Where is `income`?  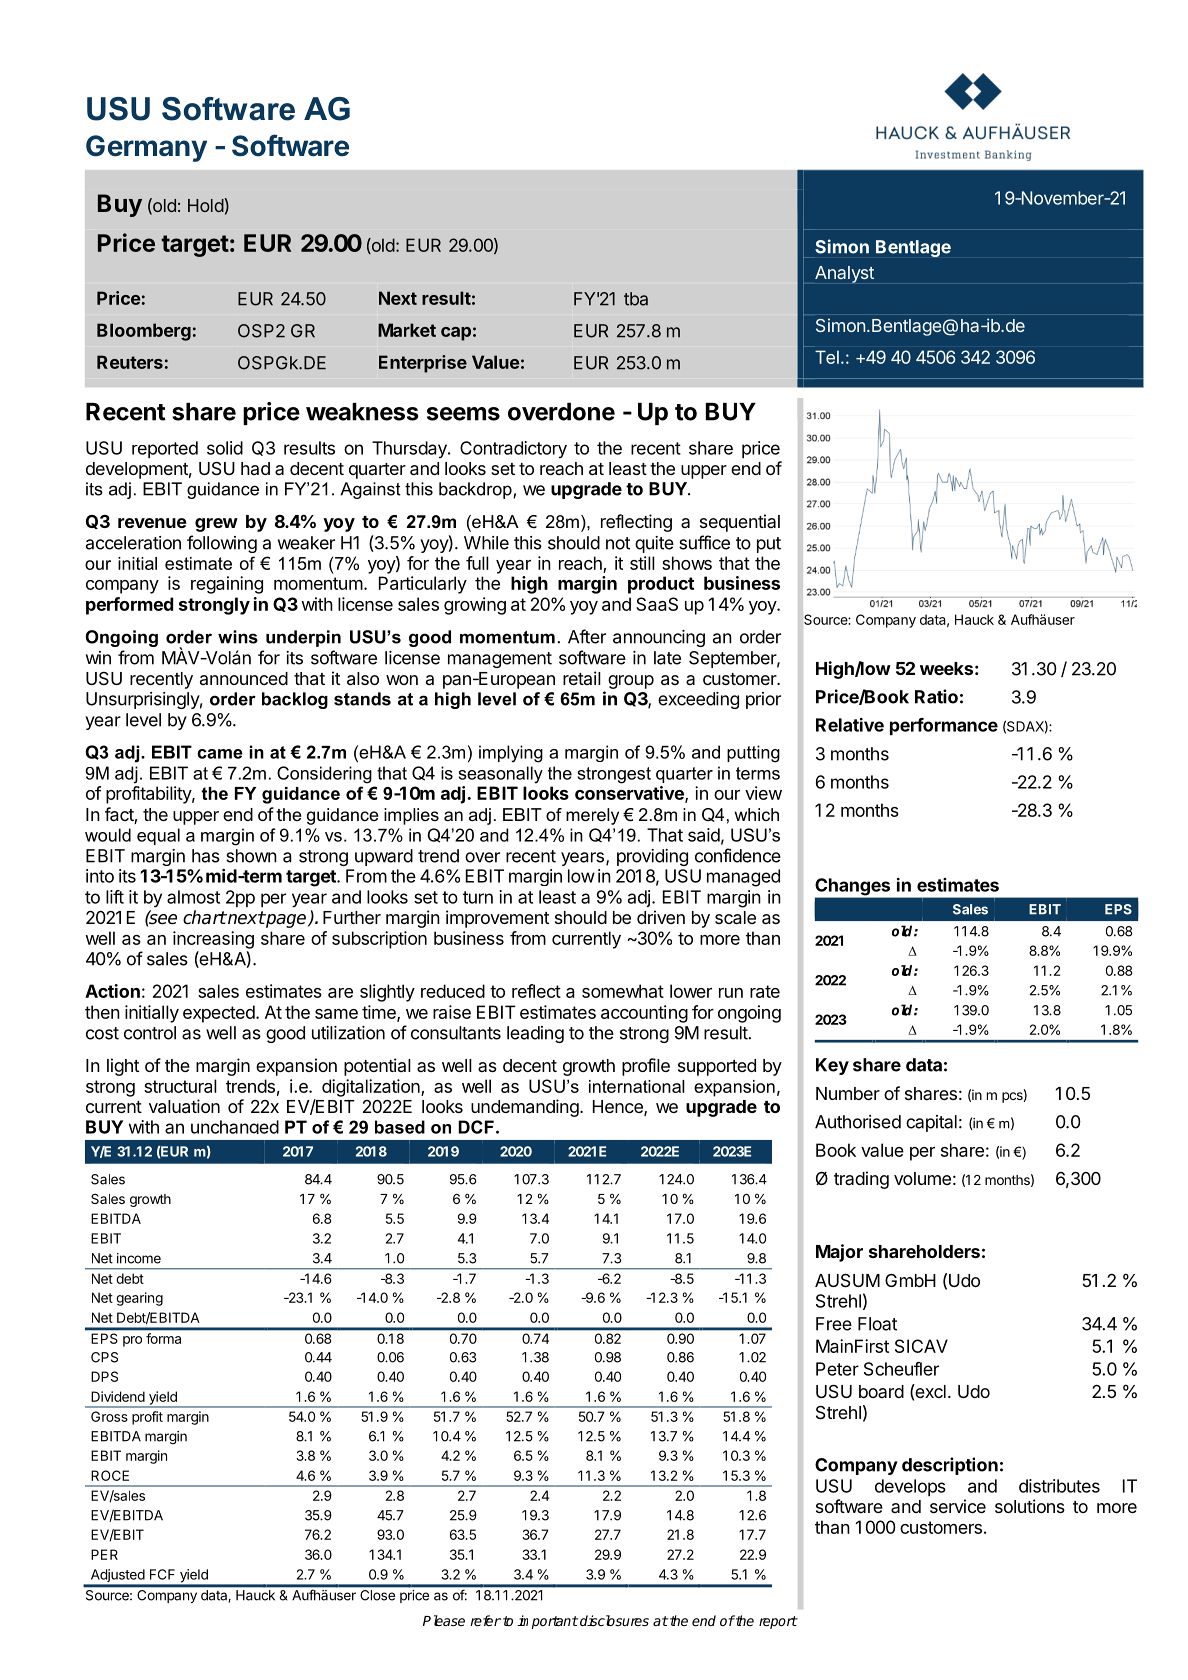 income is located at coordinates (139, 1258).
